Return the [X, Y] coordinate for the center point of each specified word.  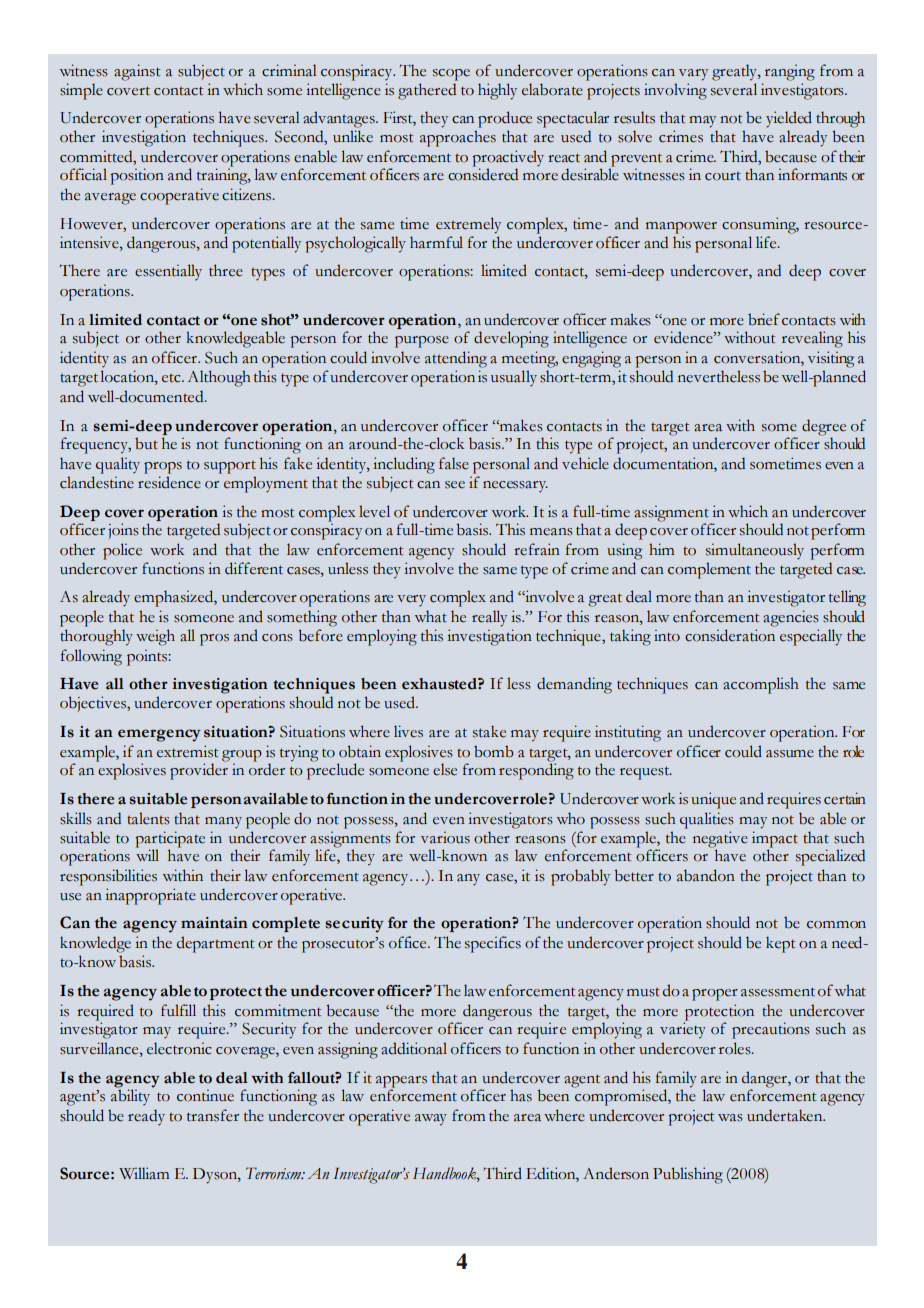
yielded [789, 119]
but [146, 443]
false [454, 463]
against [137, 72]
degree [824, 428]
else [445, 769]
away [431, 1120]
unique [713, 800]
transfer [213, 1115]
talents [148, 818]
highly [497, 91]
